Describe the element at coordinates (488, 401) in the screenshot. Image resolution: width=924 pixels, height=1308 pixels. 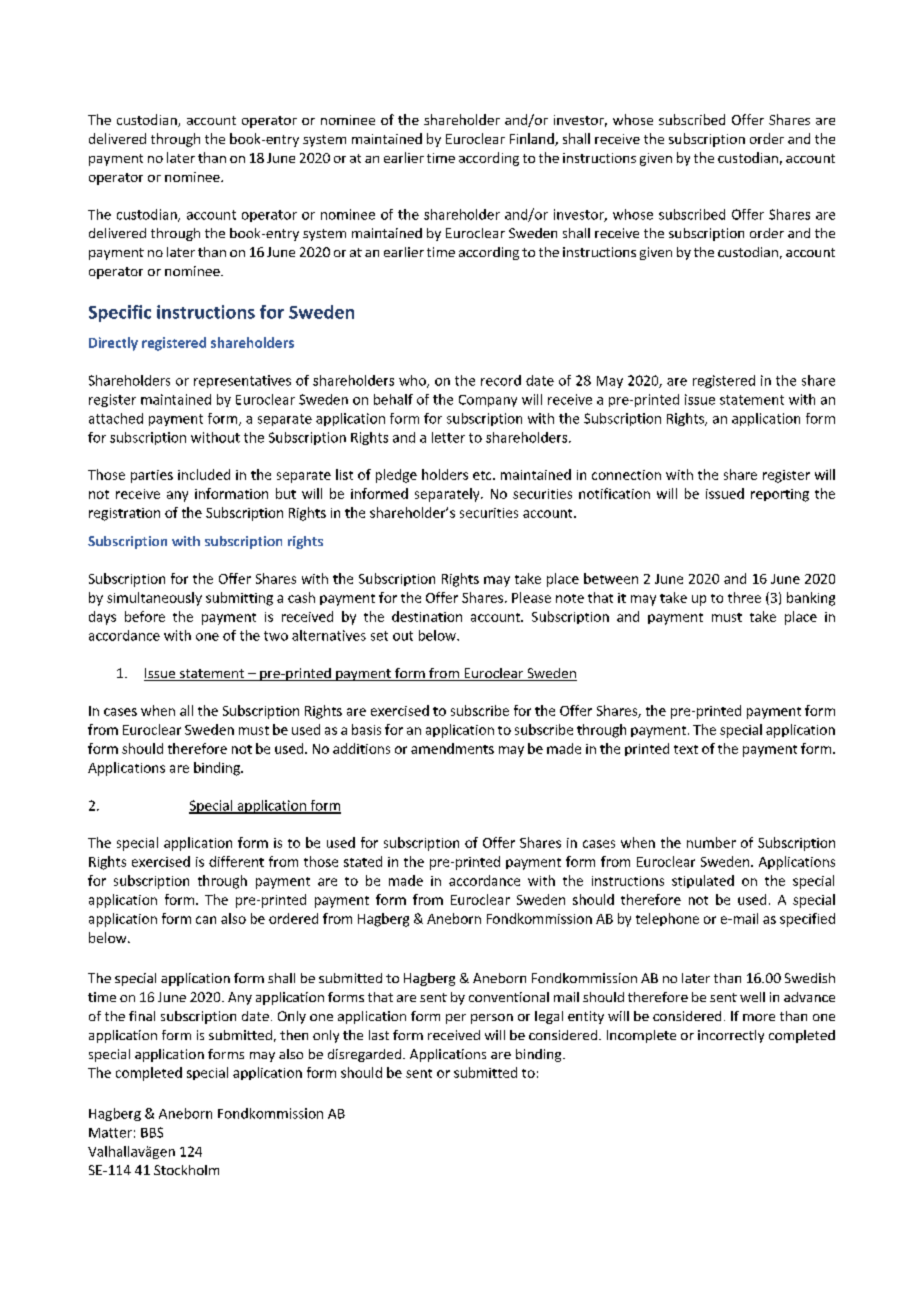
I see `Company` at that location.
